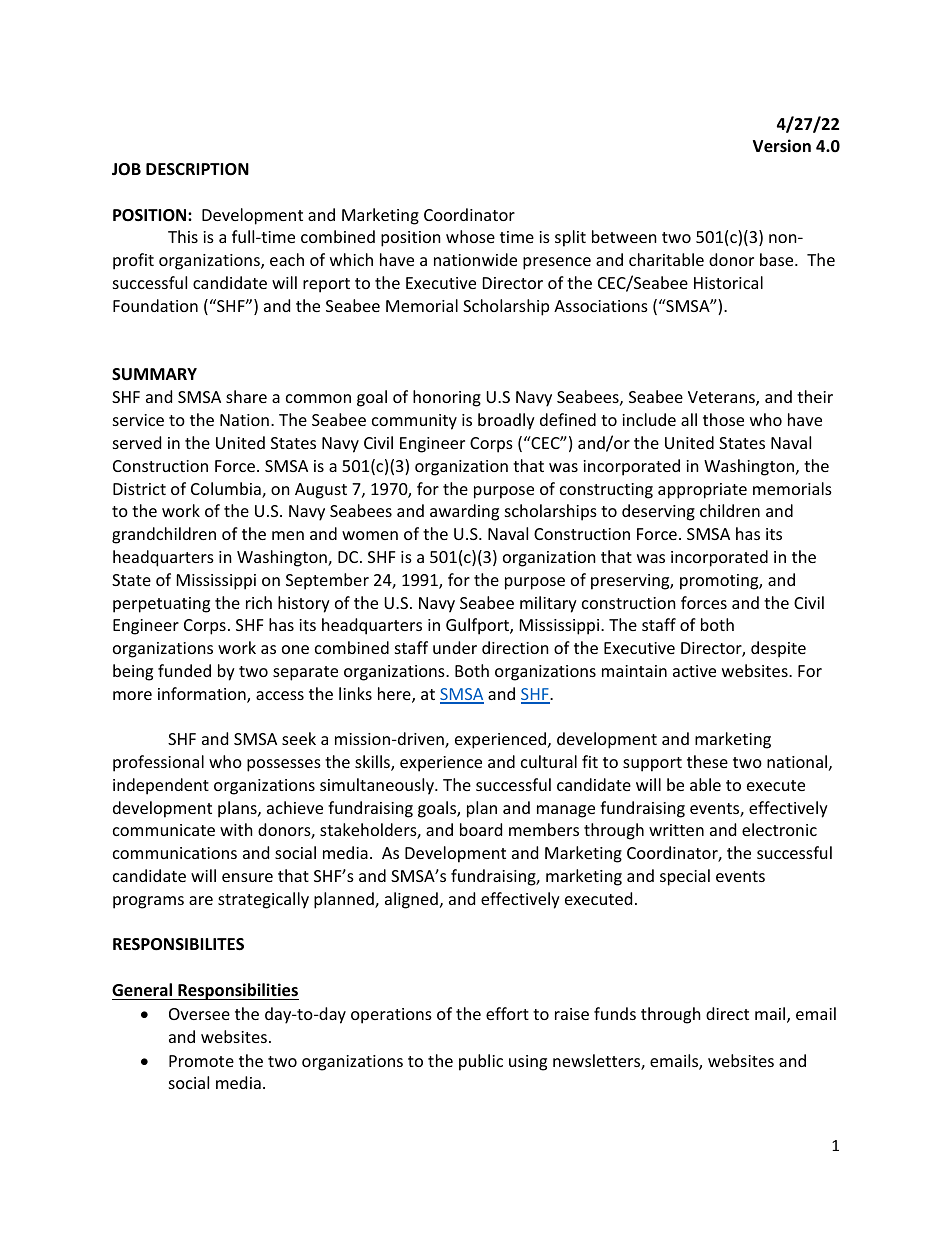 The width and height of the page is (952, 1233). I want to click on board, so click(481, 829).
